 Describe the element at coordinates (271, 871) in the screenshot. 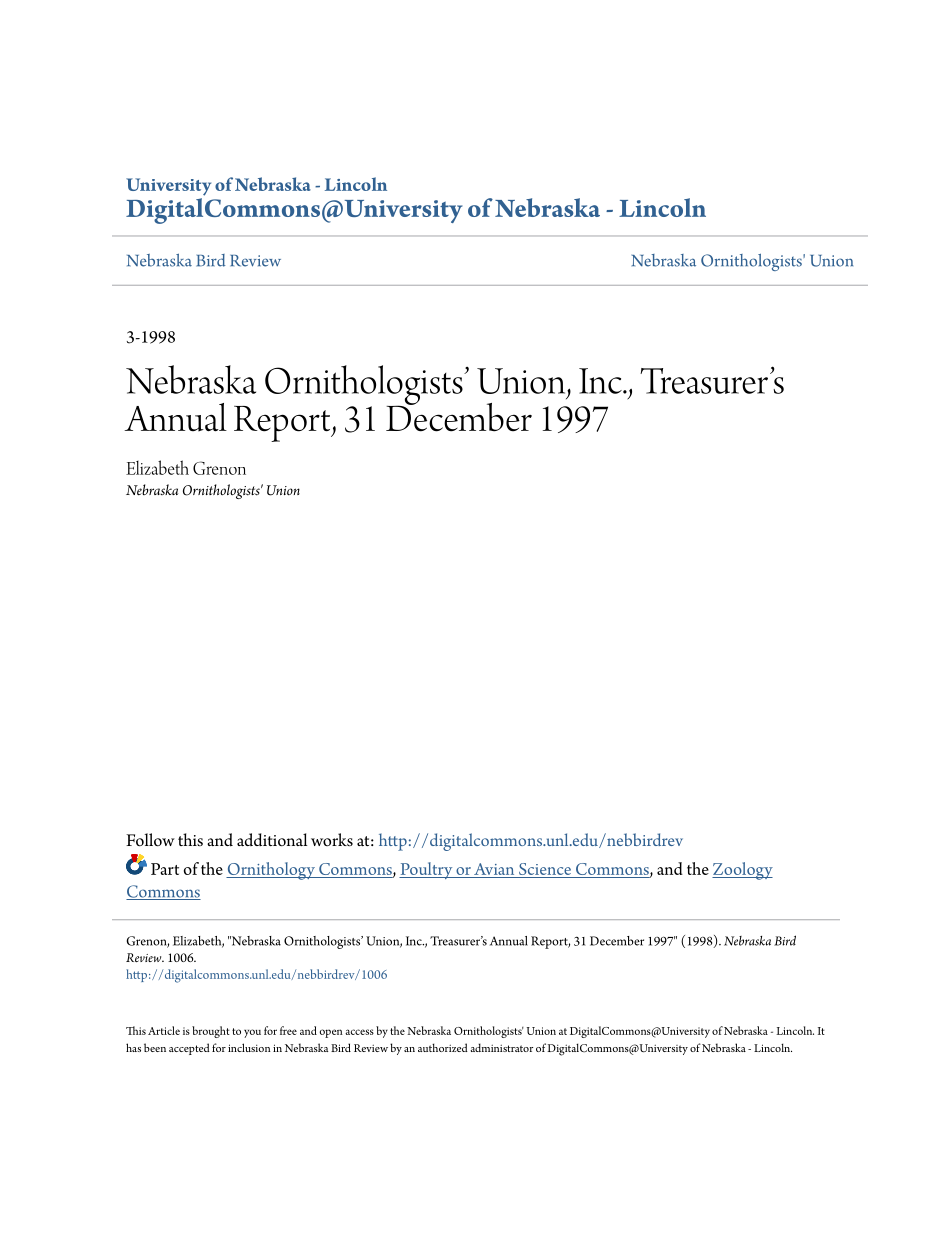

I see `Ornithology` at that location.
